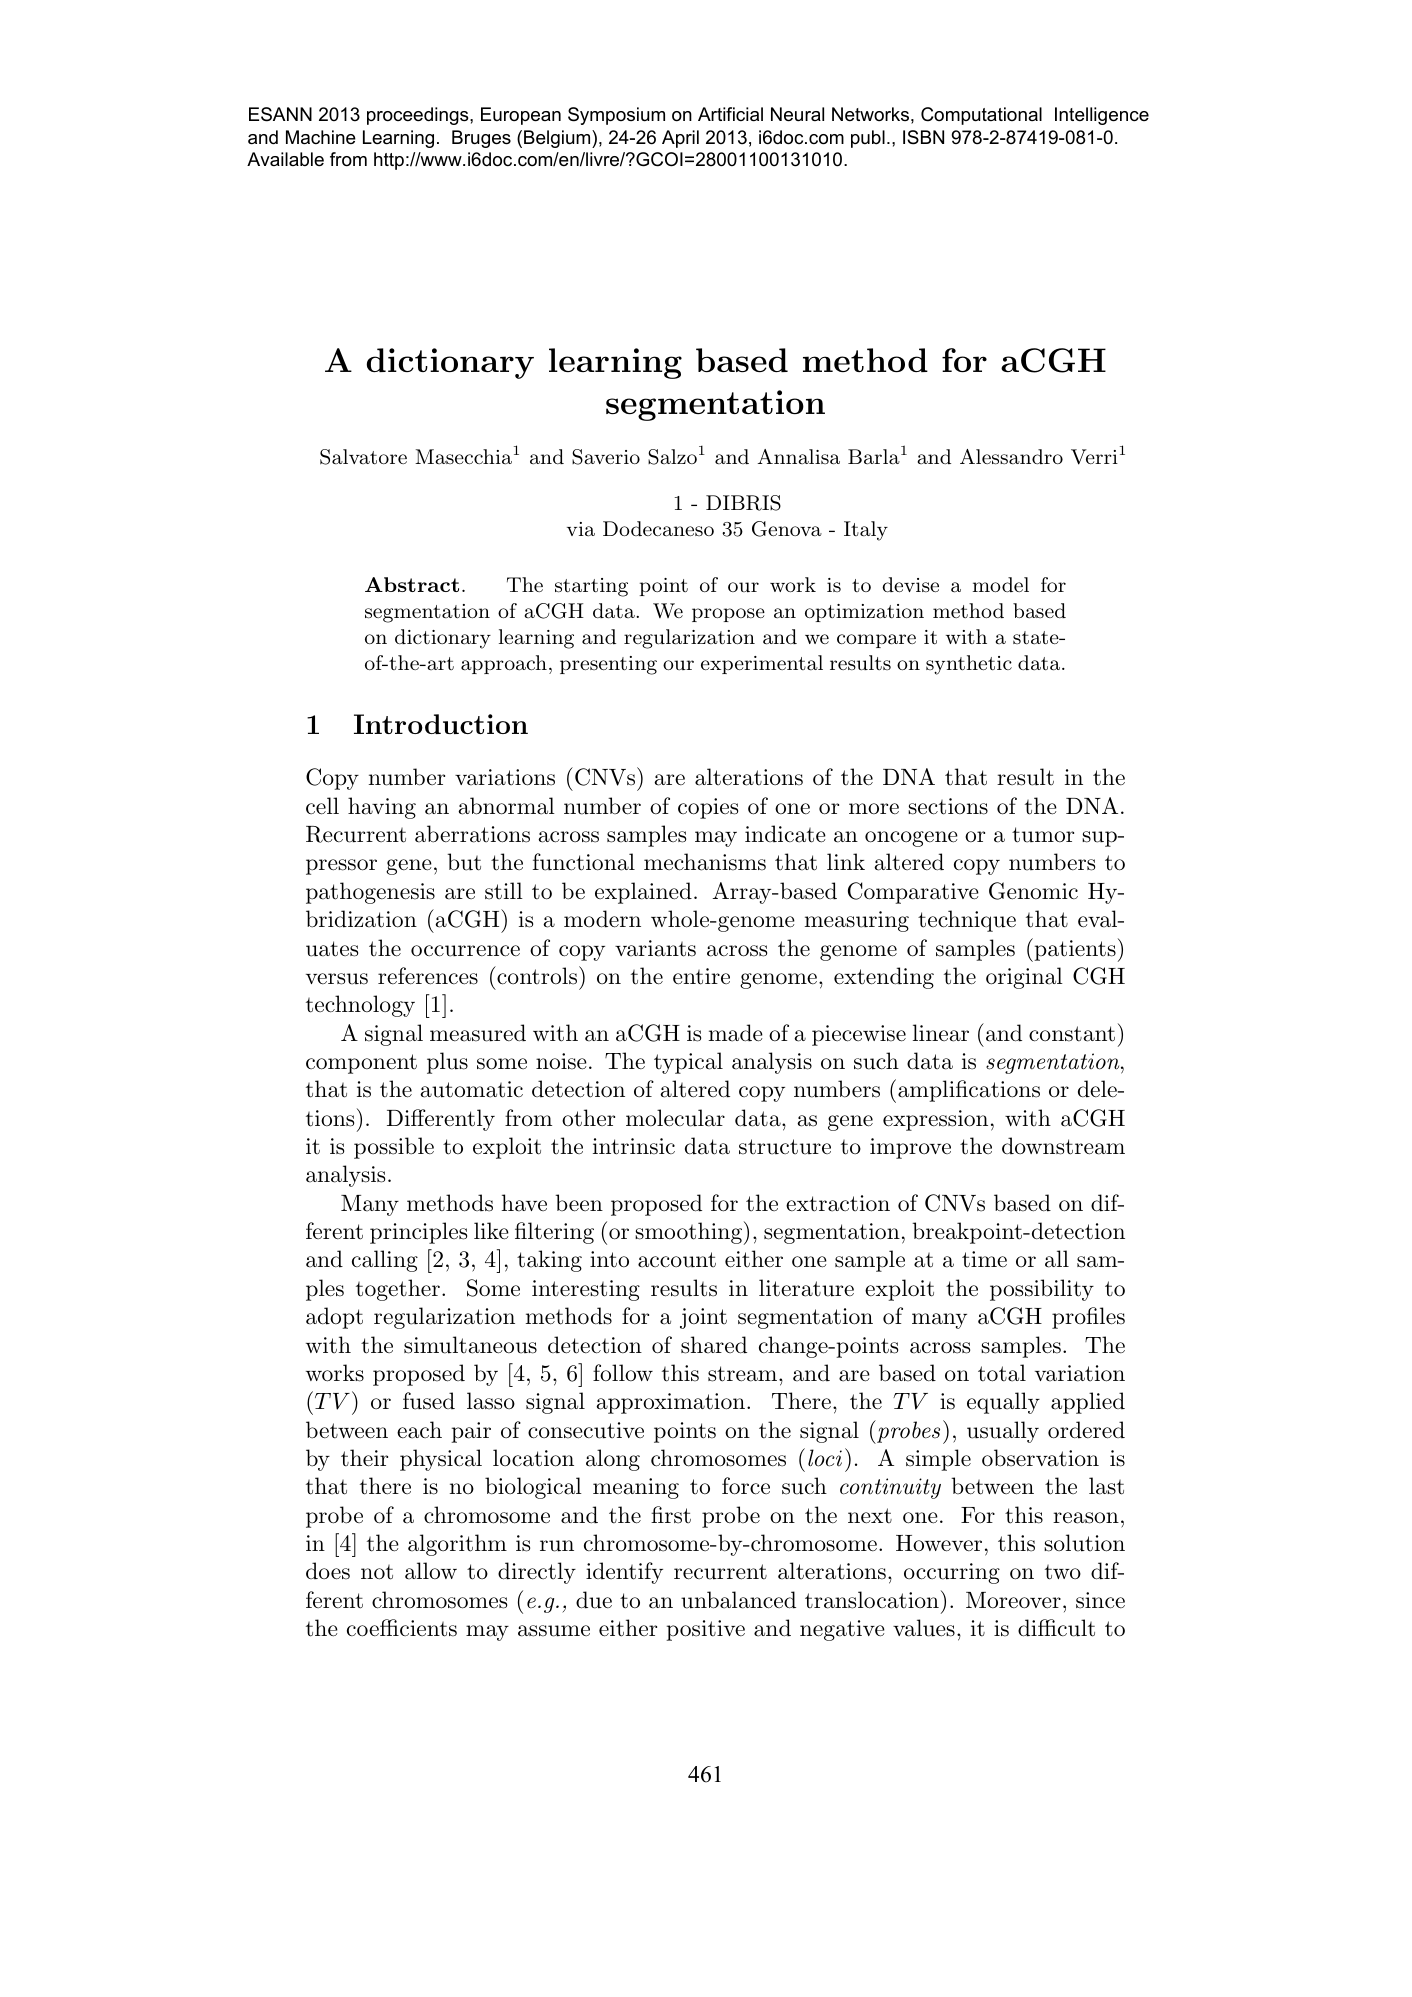  I want to click on time, so click(984, 1259).
